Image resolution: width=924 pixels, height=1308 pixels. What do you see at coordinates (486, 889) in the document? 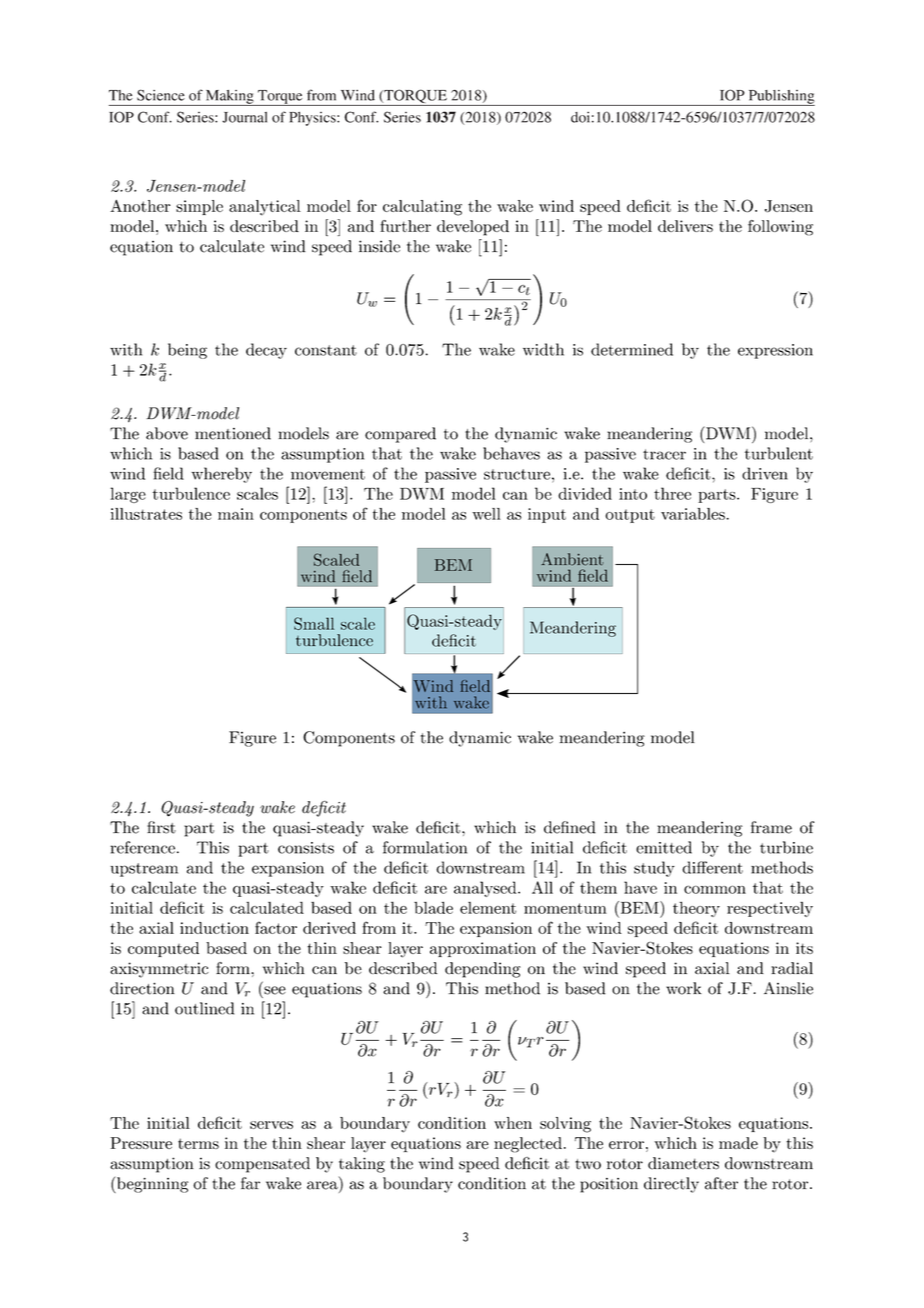
I see `analysed` at bounding box center [486, 889].
